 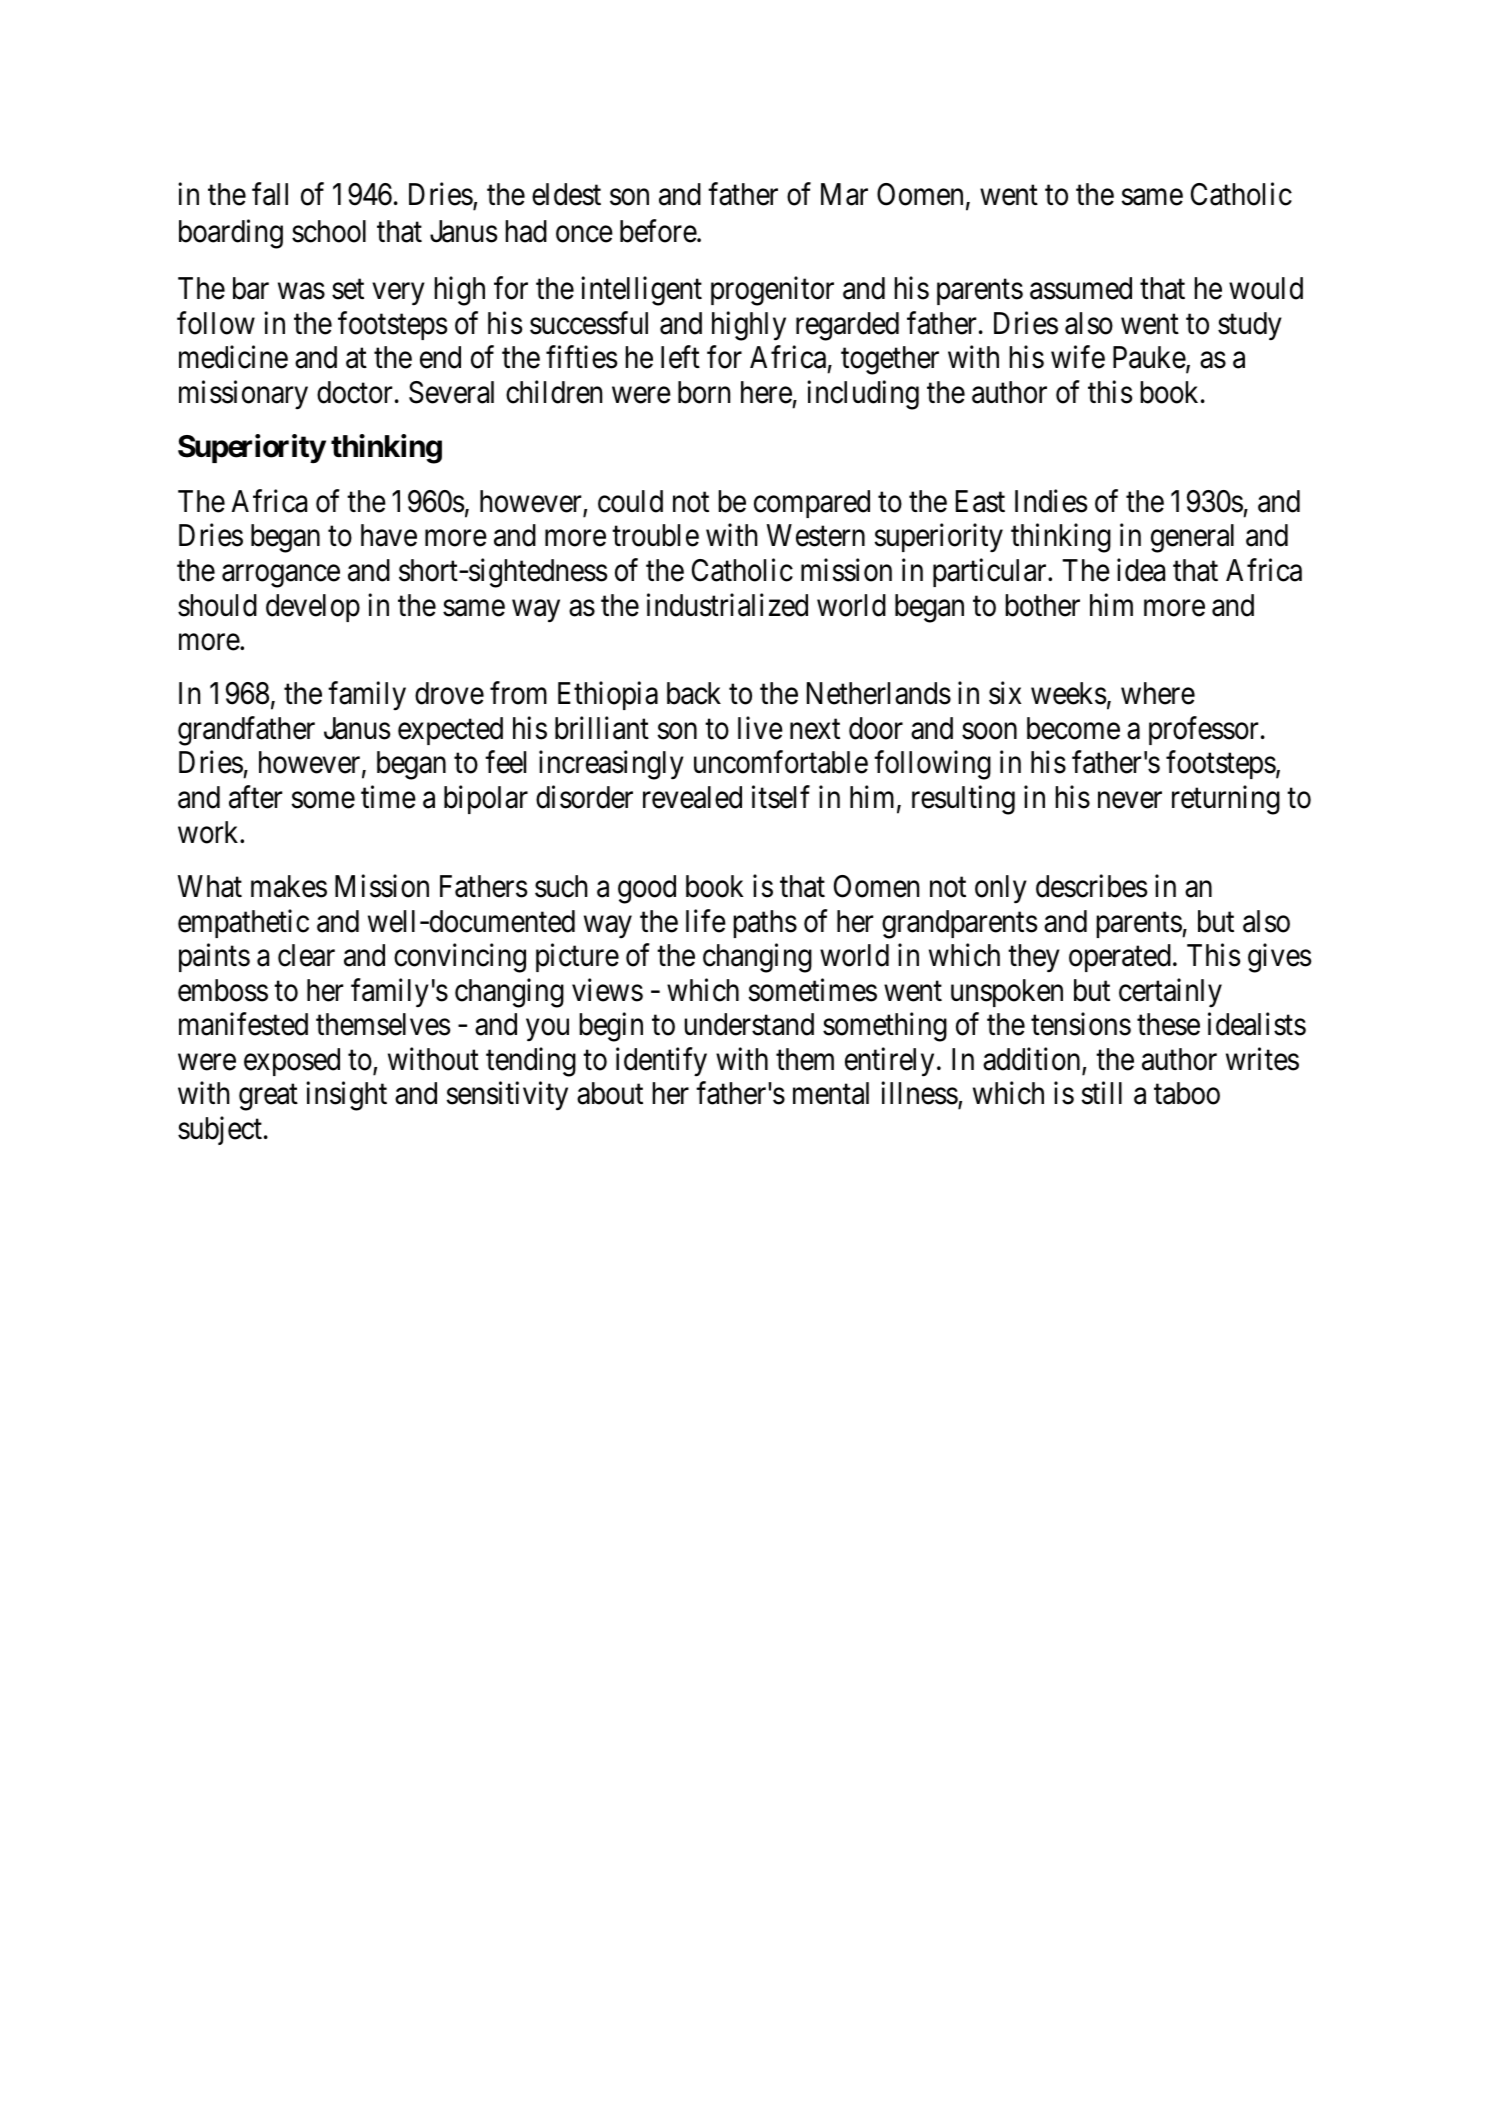 I want to click on insight, so click(x=346, y=1096).
